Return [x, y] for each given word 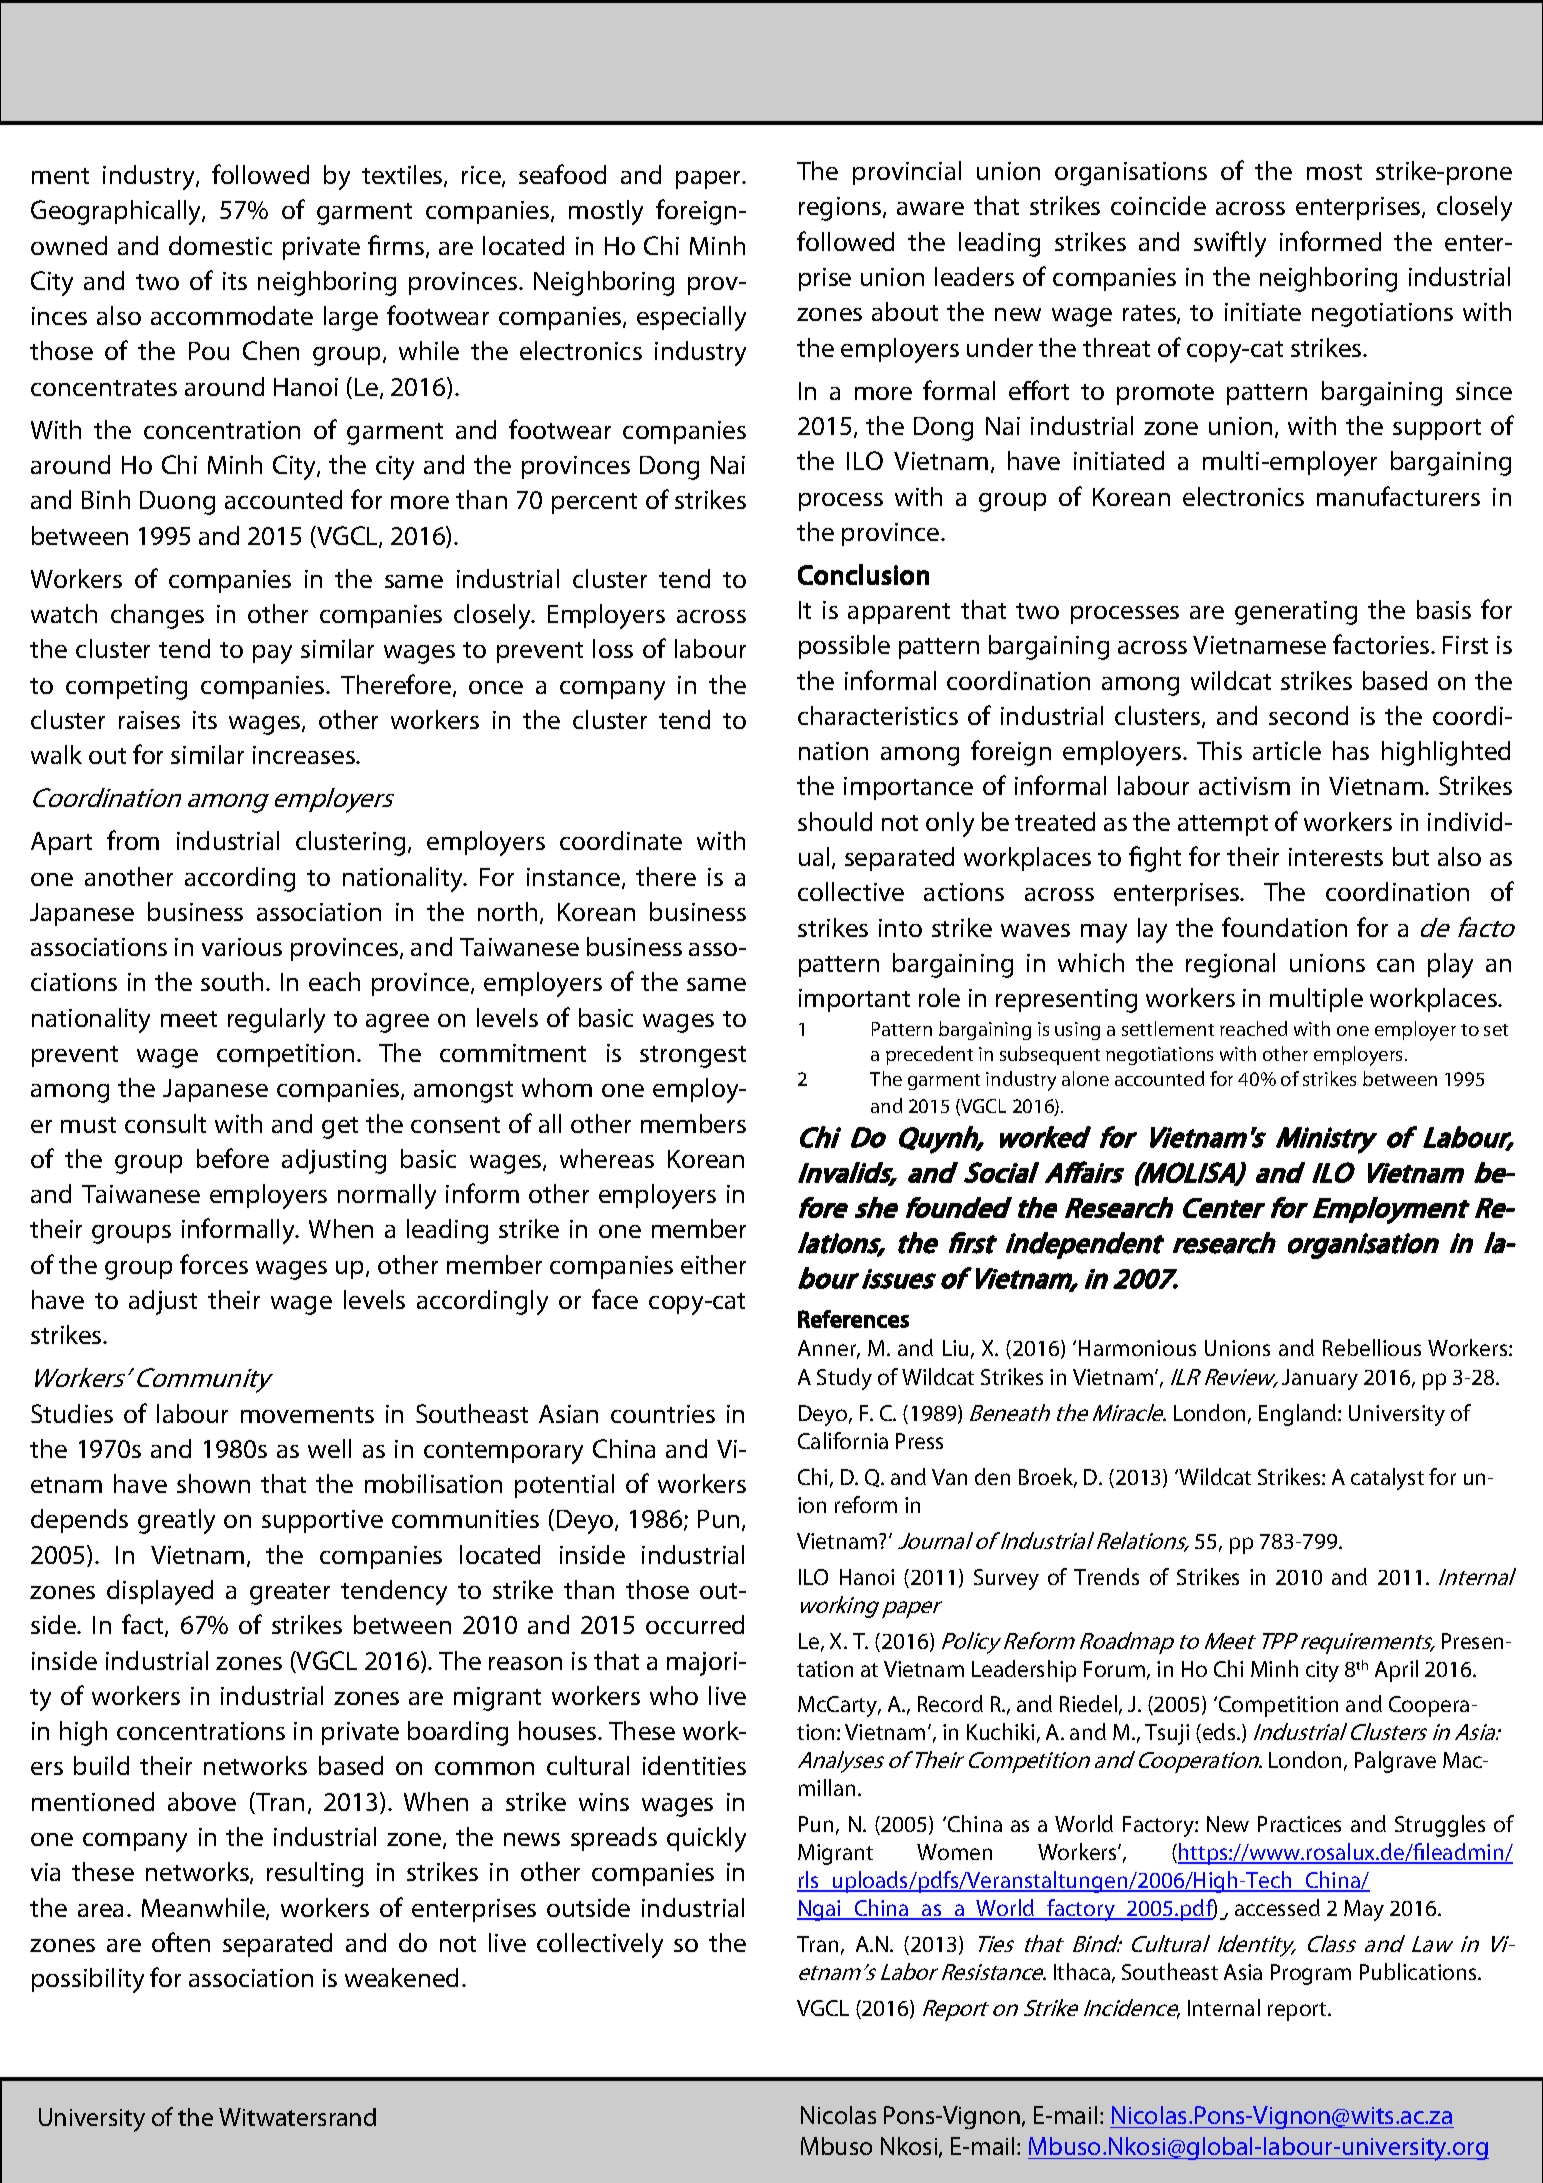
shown [213, 1483]
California [843, 1440]
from [133, 840]
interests [1336, 857]
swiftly [1230, 244]
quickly [706, 1839]
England [1299, 1415]
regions [841, 209]
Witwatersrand [297, 2117]
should [835, 821]
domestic [220, 245]
